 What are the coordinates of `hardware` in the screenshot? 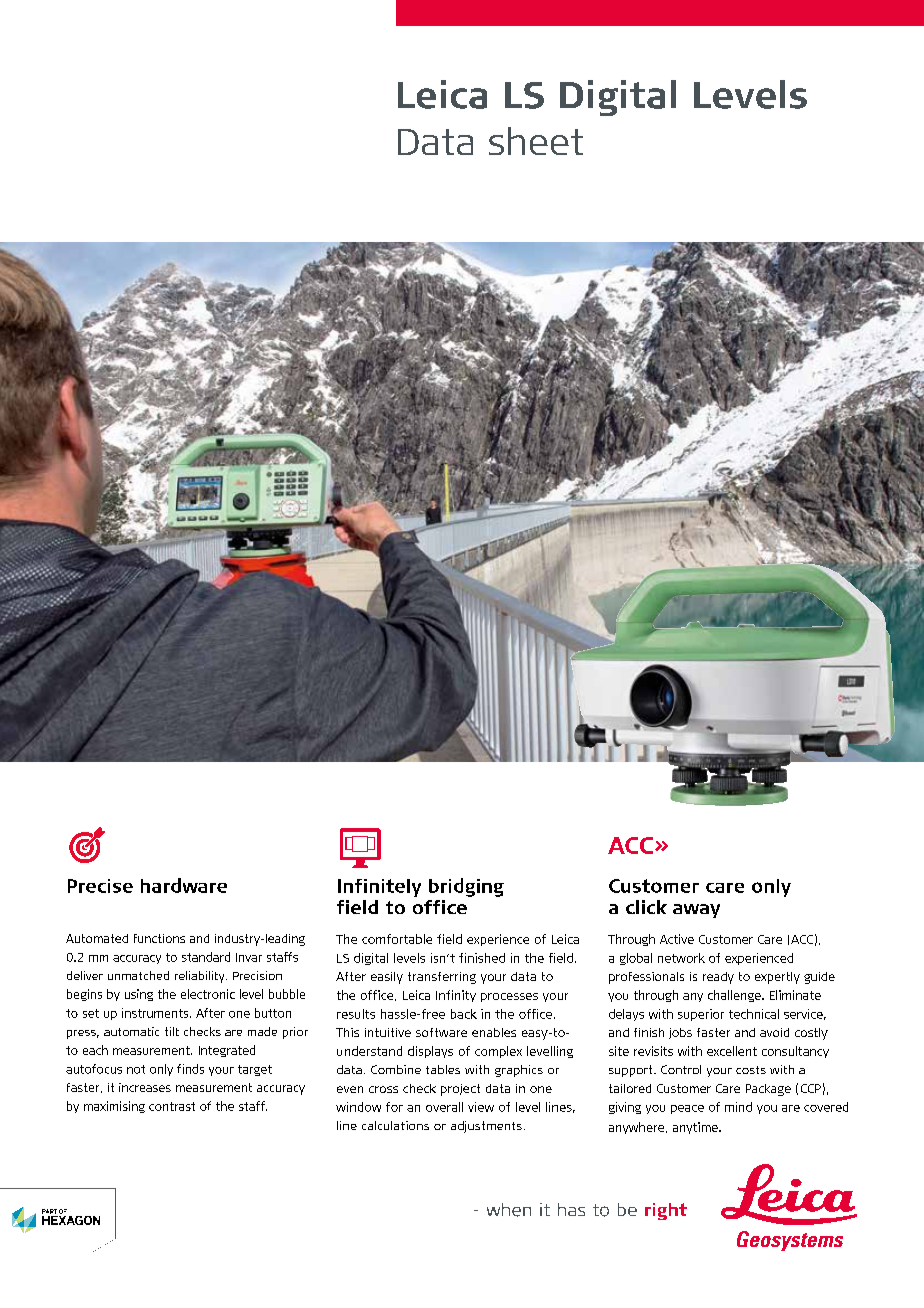 It's located at (184, 885).
